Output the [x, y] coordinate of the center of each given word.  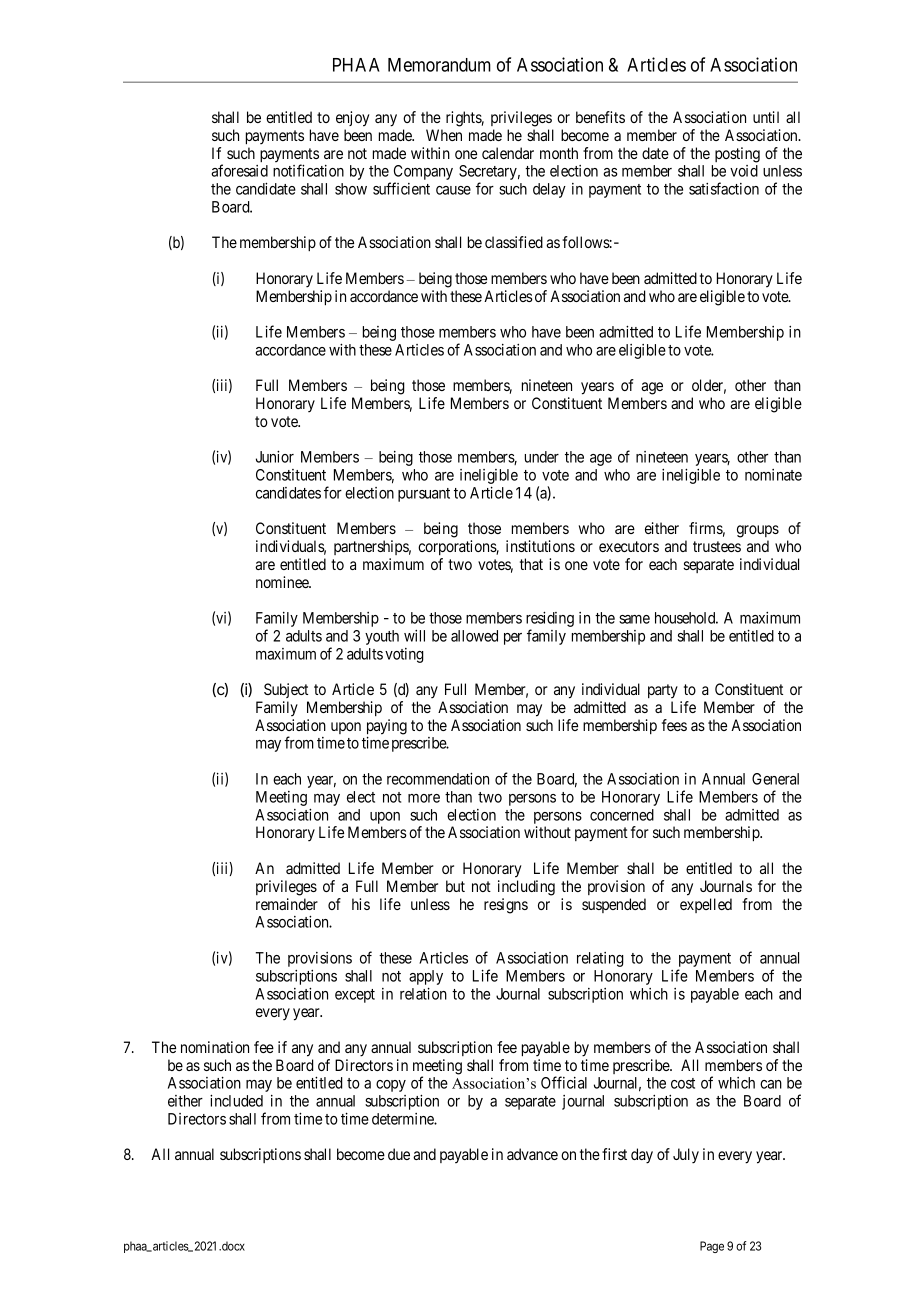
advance [532, 1154]
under [542, 457]
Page [712, 1247]
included [236, 1100]
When [444, 135]
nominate [773, 475]
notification [308, 170]
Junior [275, 456]
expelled [706, 905]
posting [737, 155]
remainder [287, 904]
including [526, 888]
